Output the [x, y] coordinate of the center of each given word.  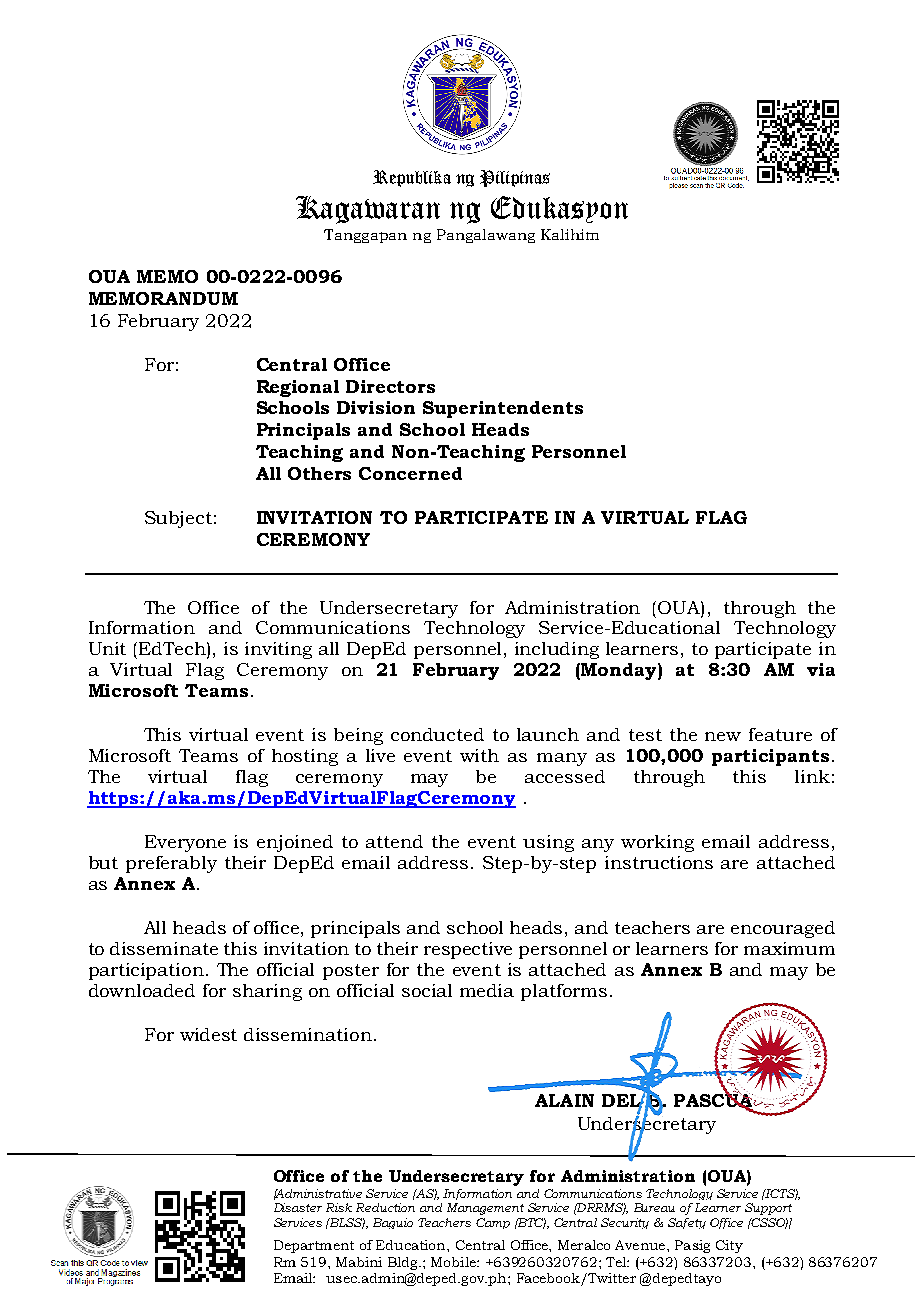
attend [394, 841]
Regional [298, 388]
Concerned [410, 473]
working [657, 843]
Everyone [185, 843]
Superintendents [503, 409]
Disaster [298, 1207]
